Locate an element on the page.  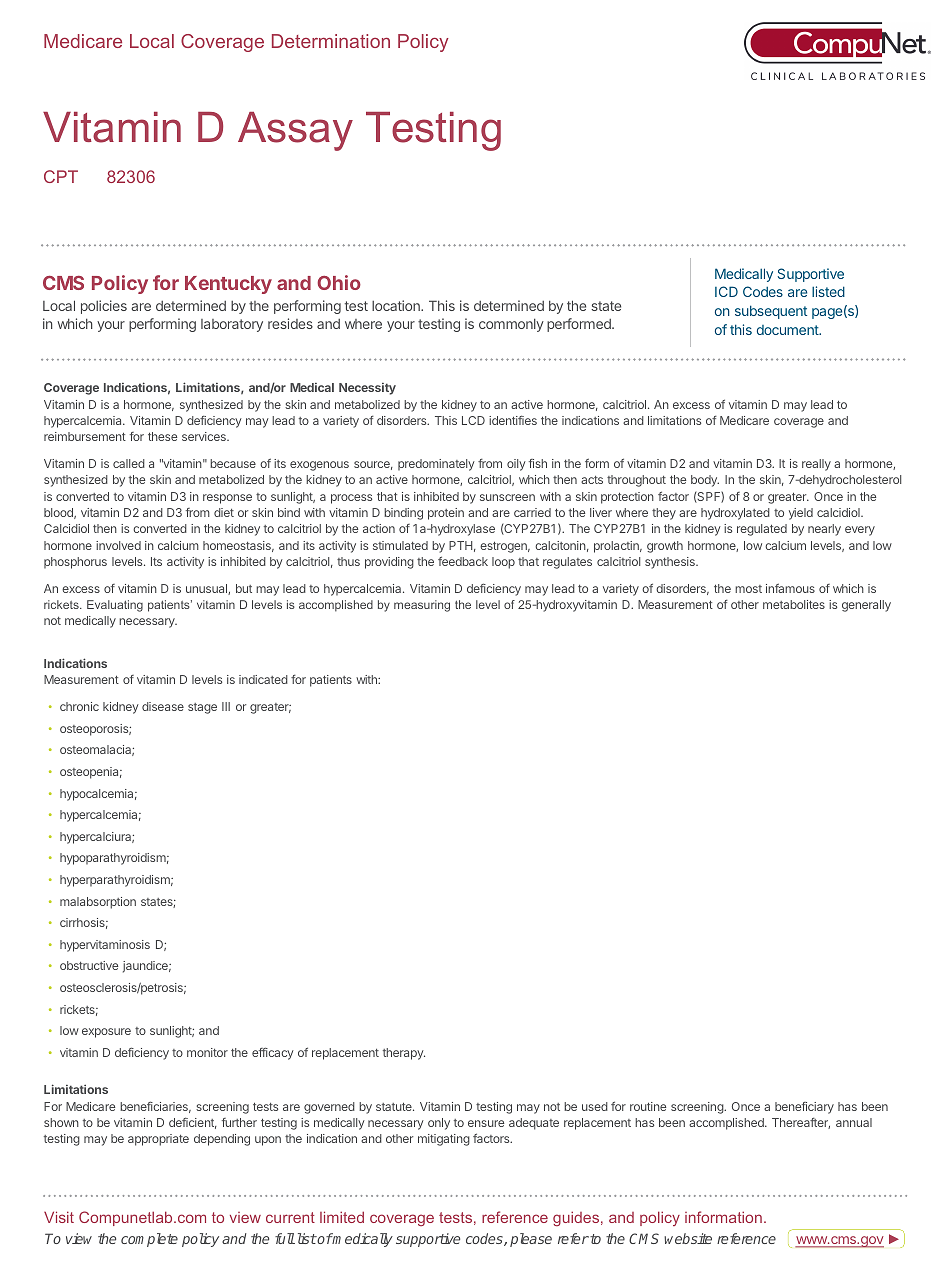
measuring is located at coordinates (422, 606).
